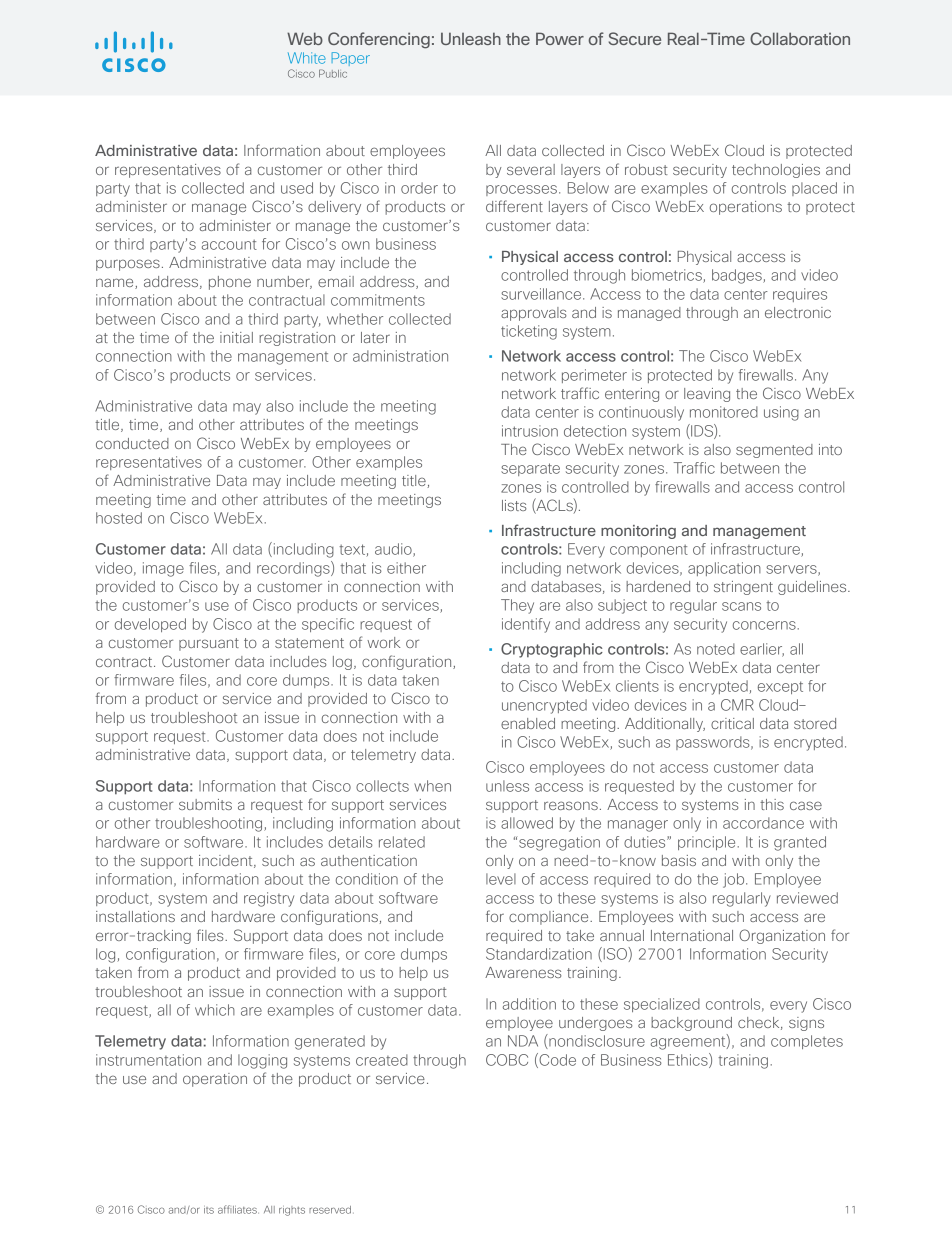  I want to click on They, so click(517, 606).
